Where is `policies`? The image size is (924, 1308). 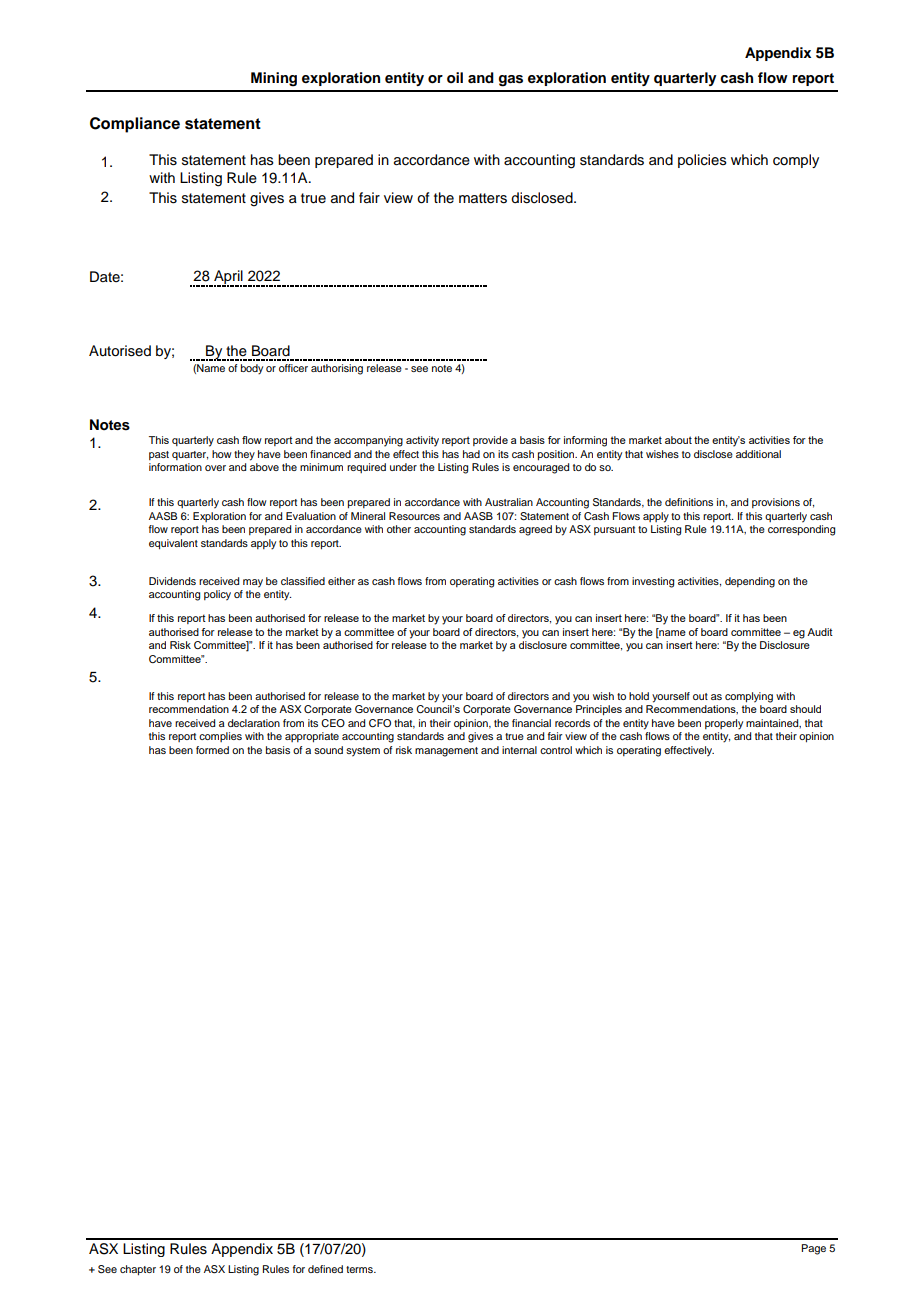 policies is located at coordinates (702, 161).
